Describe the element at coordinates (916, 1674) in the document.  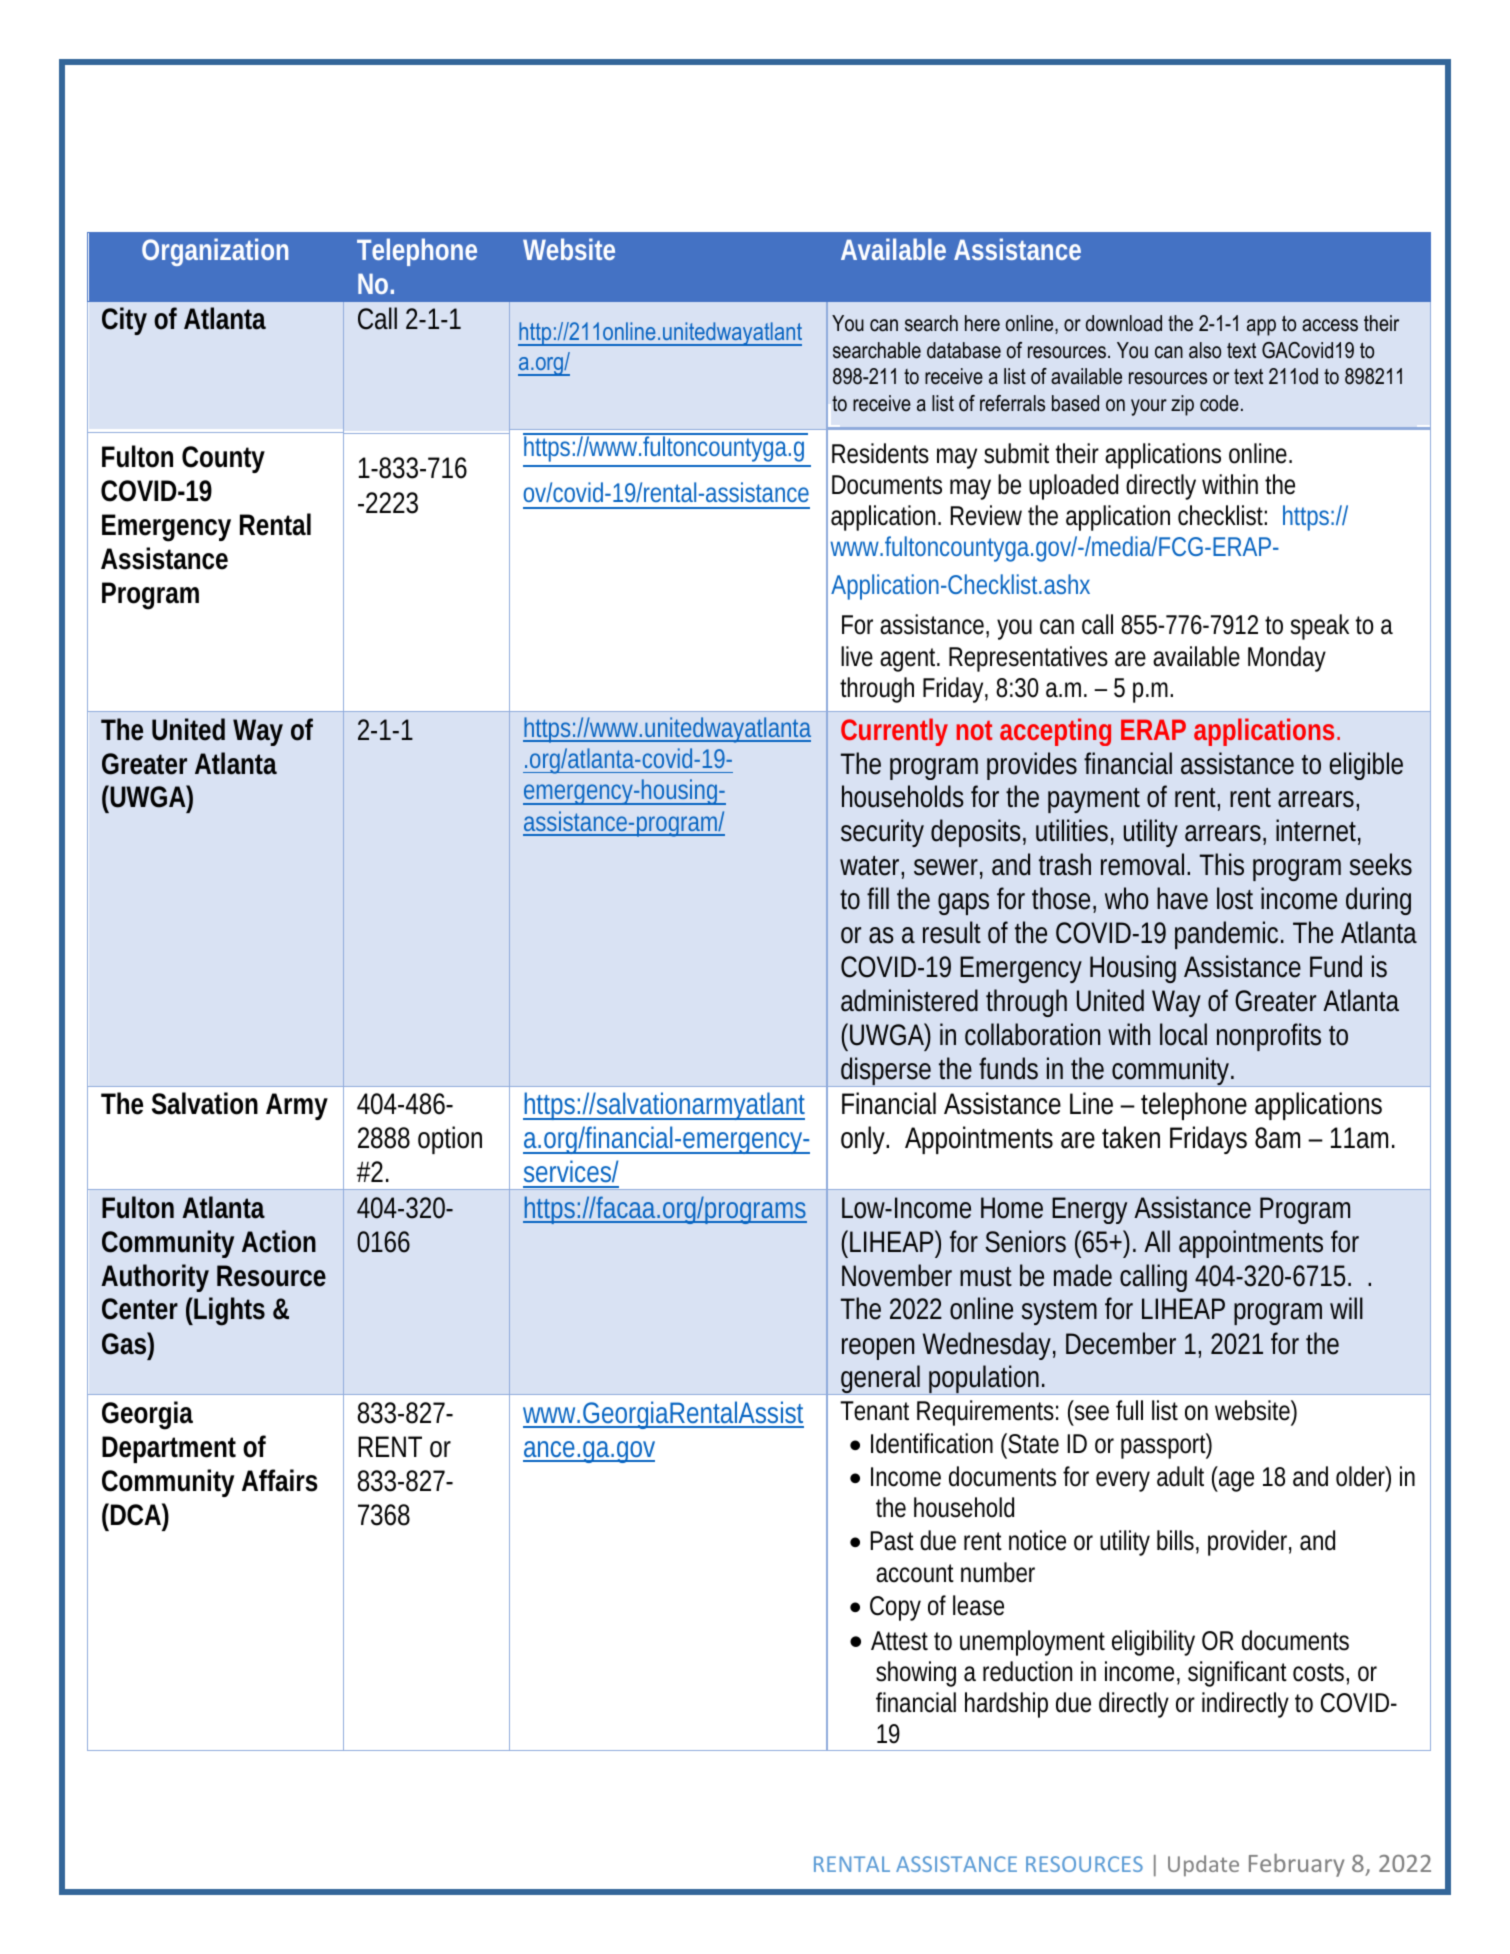
I see `showing` at that location.
